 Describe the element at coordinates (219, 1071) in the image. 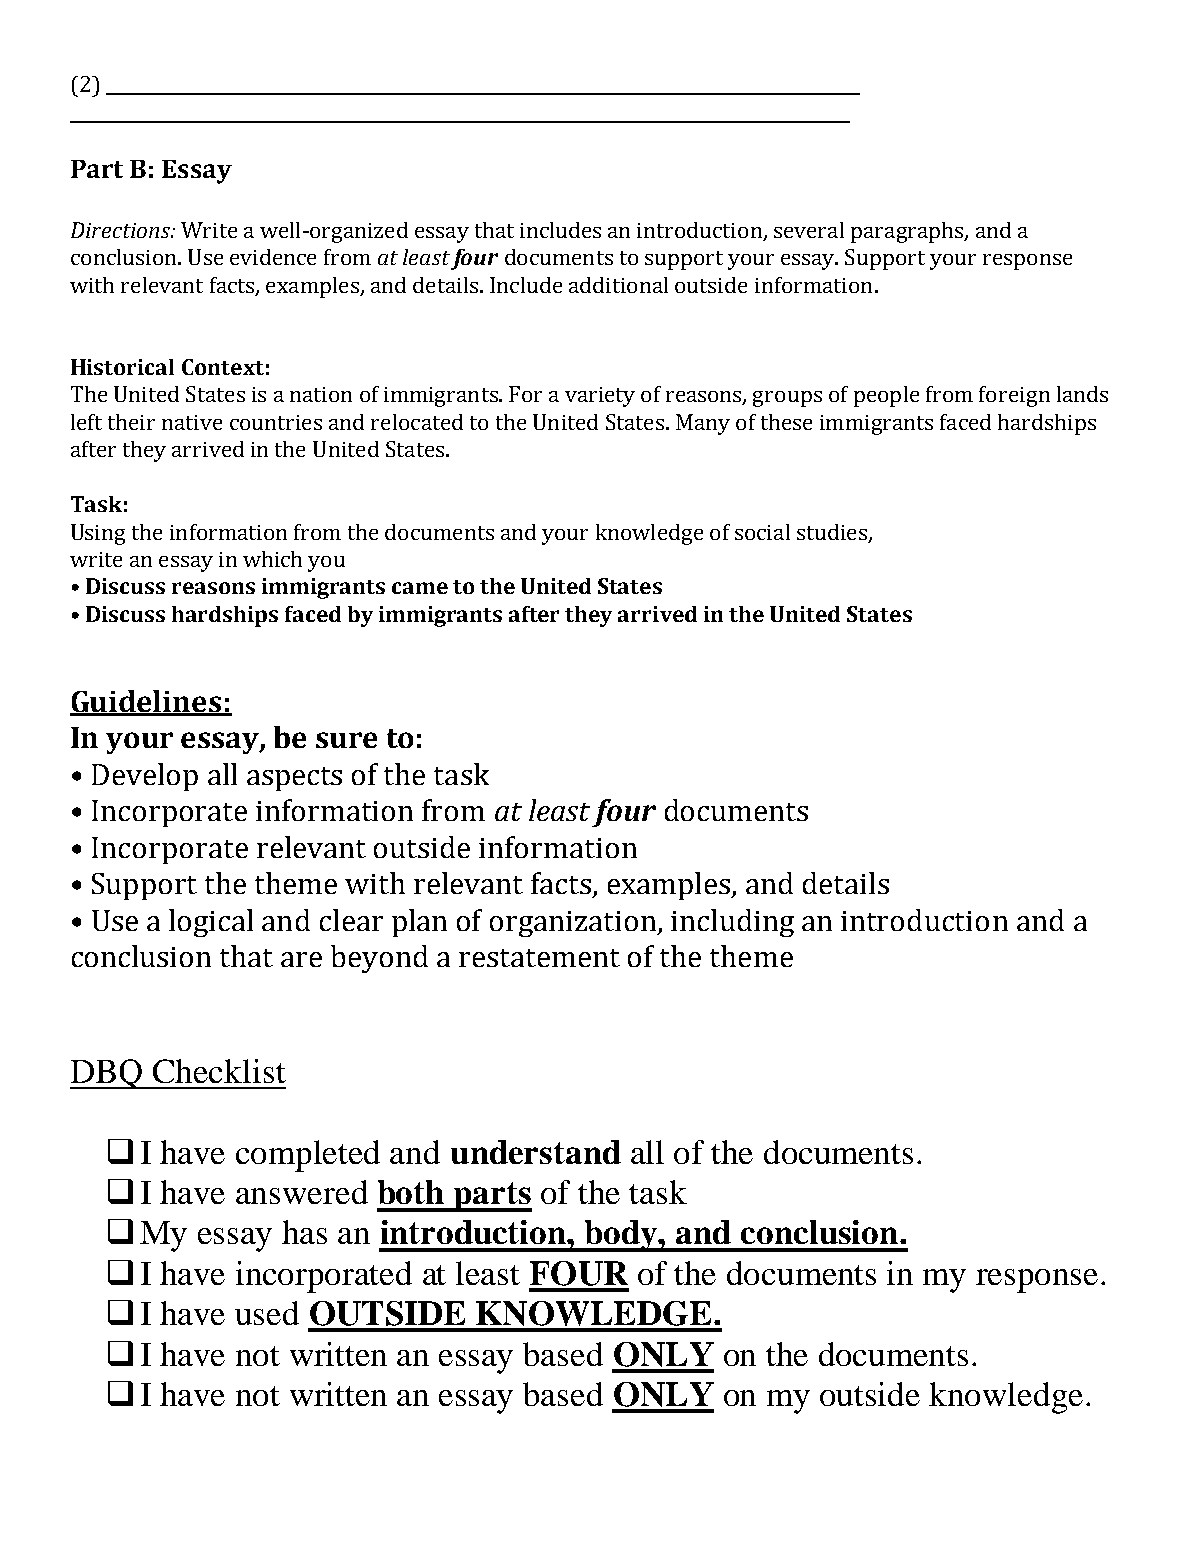

I see `Checklist` at that location.
